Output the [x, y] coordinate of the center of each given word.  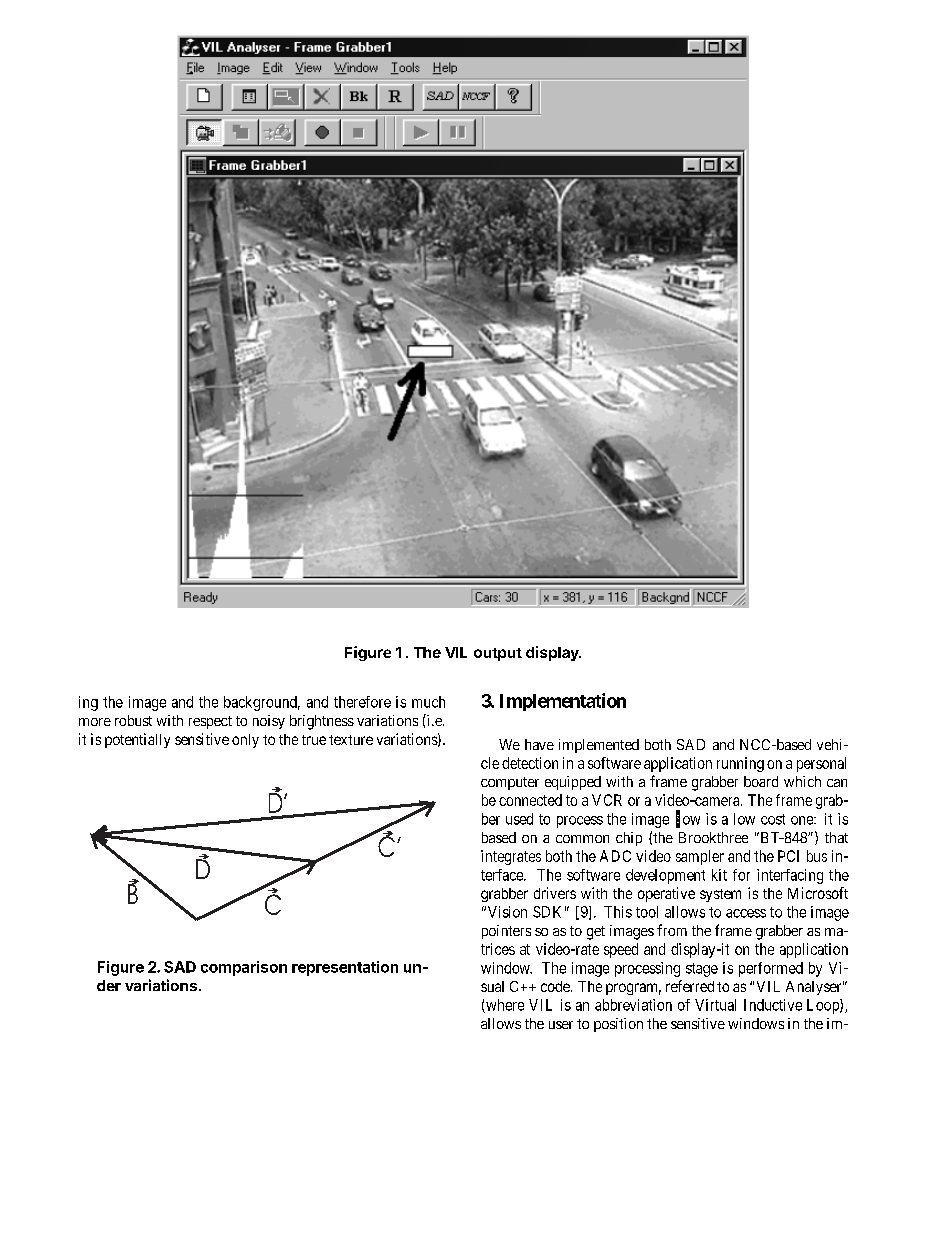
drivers [555, 893]
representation [345, 968]
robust [133, 720]
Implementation [563, 702]
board [761, 781]
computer [510, 783]
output [498, 654]
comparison [244, 968]
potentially [137, 740]
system [720, 895]
